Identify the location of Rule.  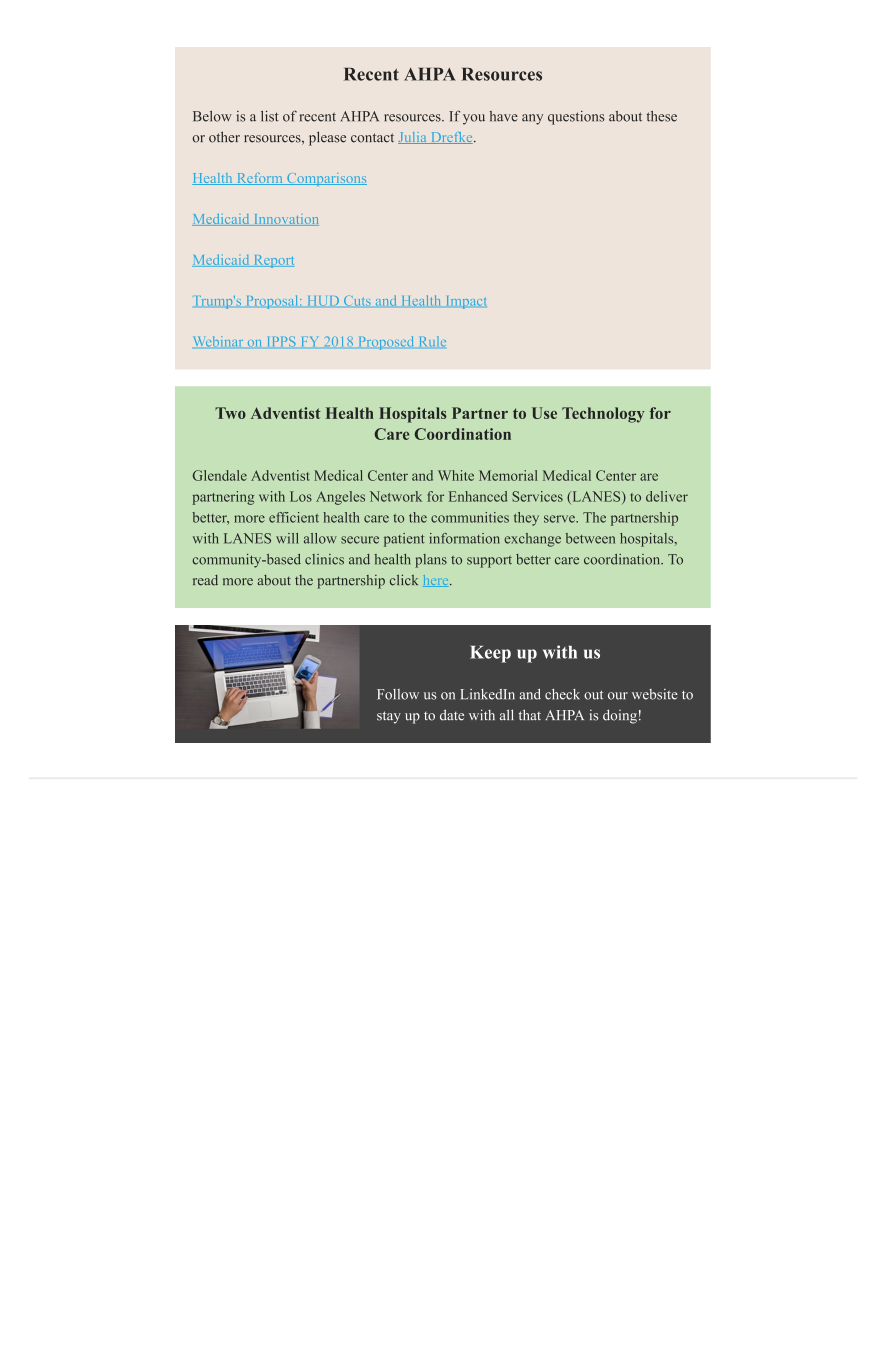
(433, 341).
